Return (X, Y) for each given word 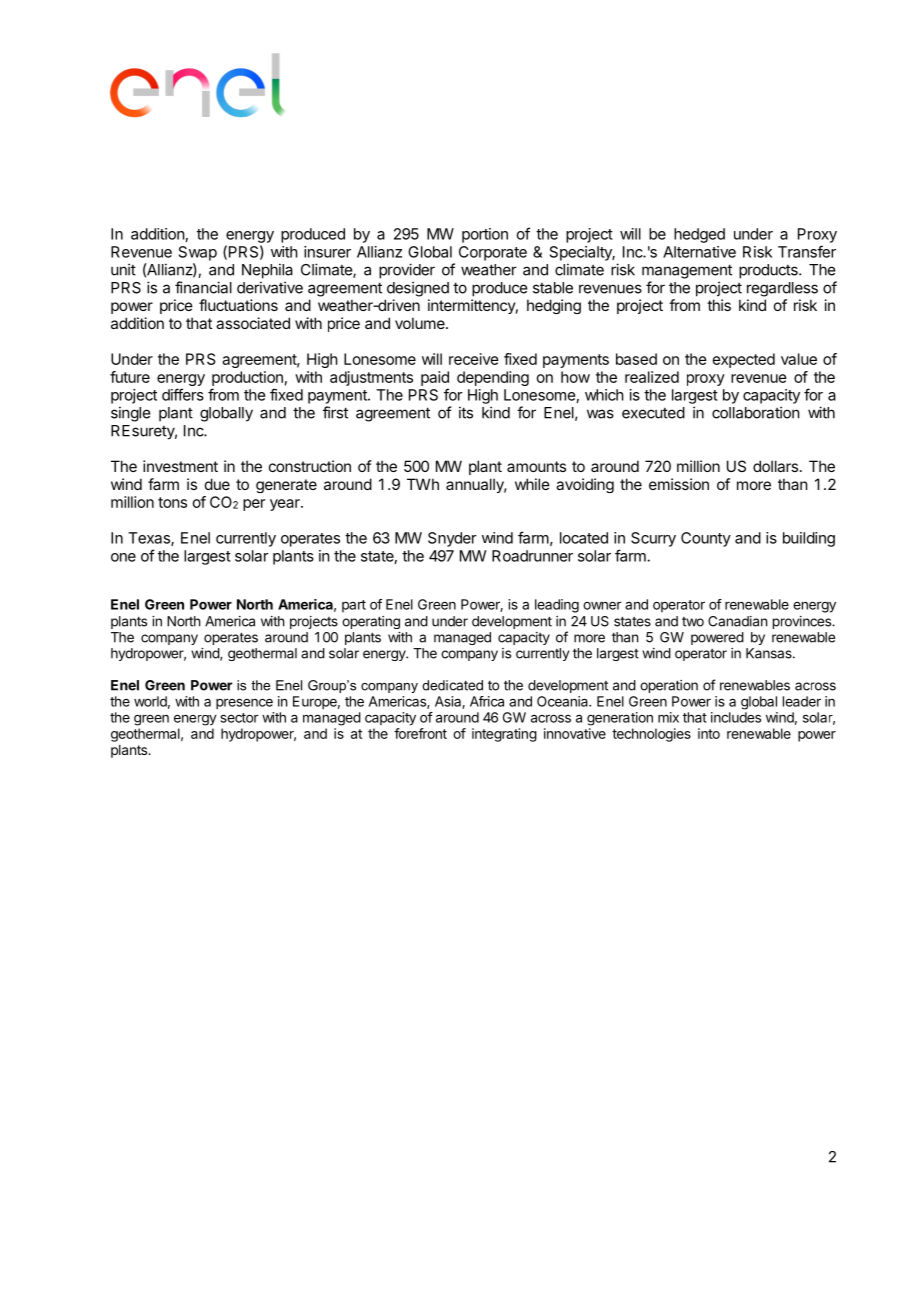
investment (180, 466)
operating (371, 622)
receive (474, 359)
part (354, 606)
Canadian (737, 621)
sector (240, 718)
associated (253, 323)
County (706, 539)
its (466, 412)
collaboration (756, 412)
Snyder (452, 539)
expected (744, 360)
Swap (198, 253)
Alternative (699, 252)
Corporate (493, 253)
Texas (150, 539)
